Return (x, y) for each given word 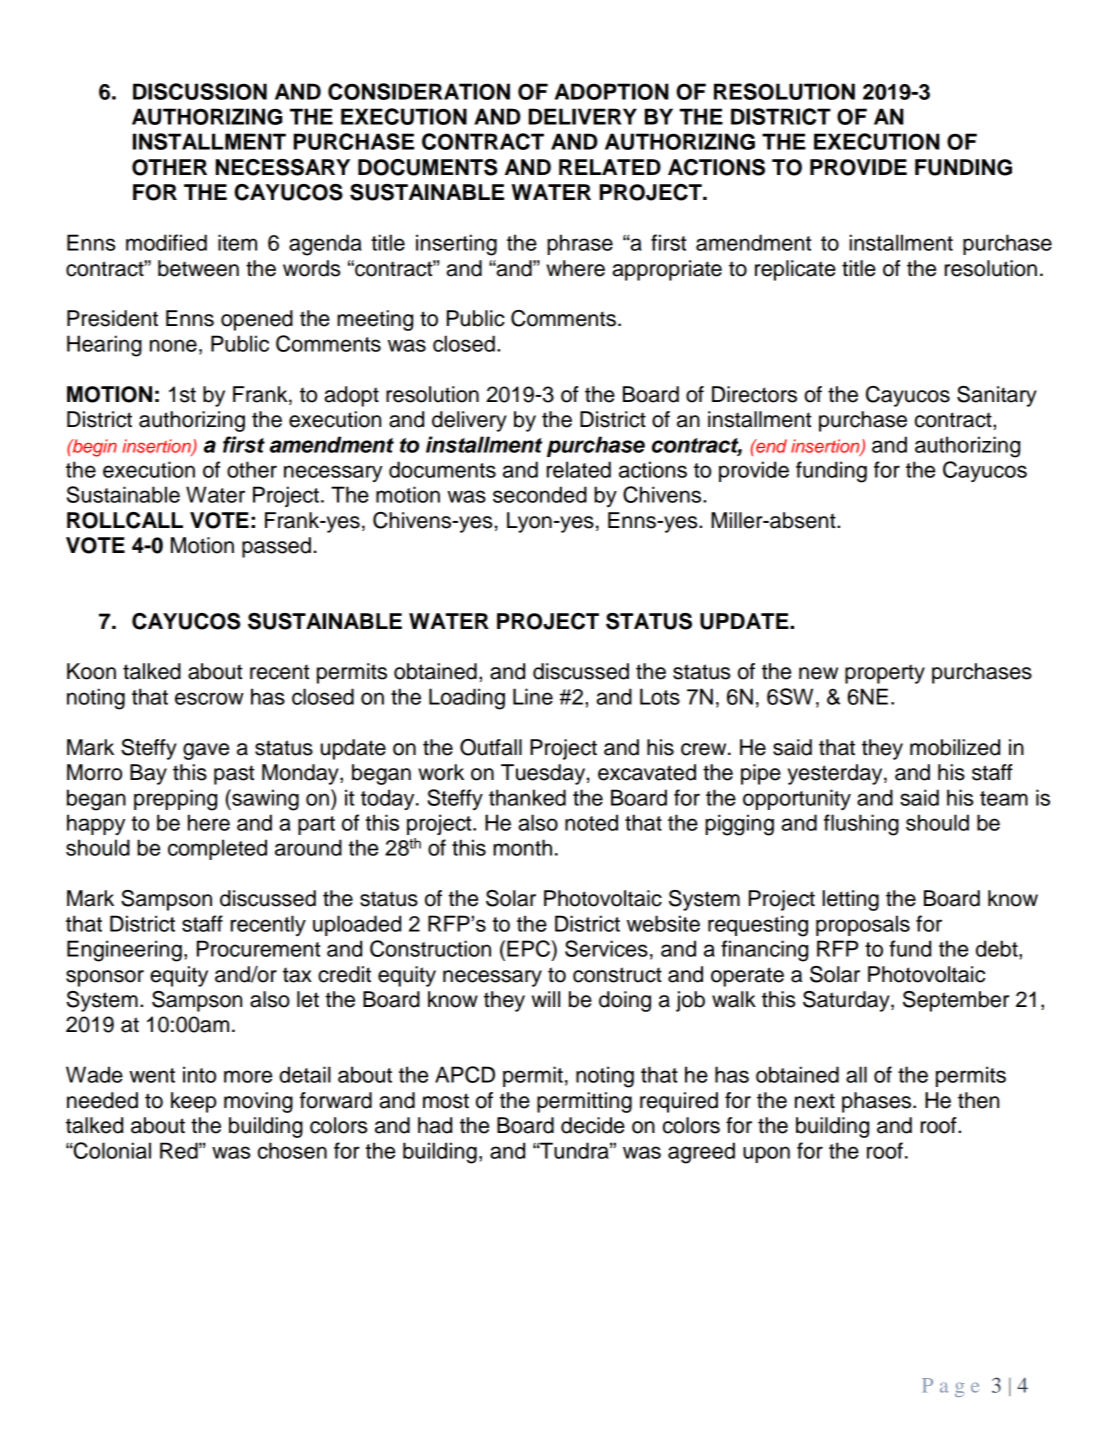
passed (276, 547)
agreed (701, 1153)
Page (950, 1387)
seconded (540, 494)
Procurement (258, 948)
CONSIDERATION (419, 91)
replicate (795, 270)
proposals (863, 925)
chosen (292, 1150)
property (885, 674)
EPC (530, 948)
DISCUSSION (200, 91)
